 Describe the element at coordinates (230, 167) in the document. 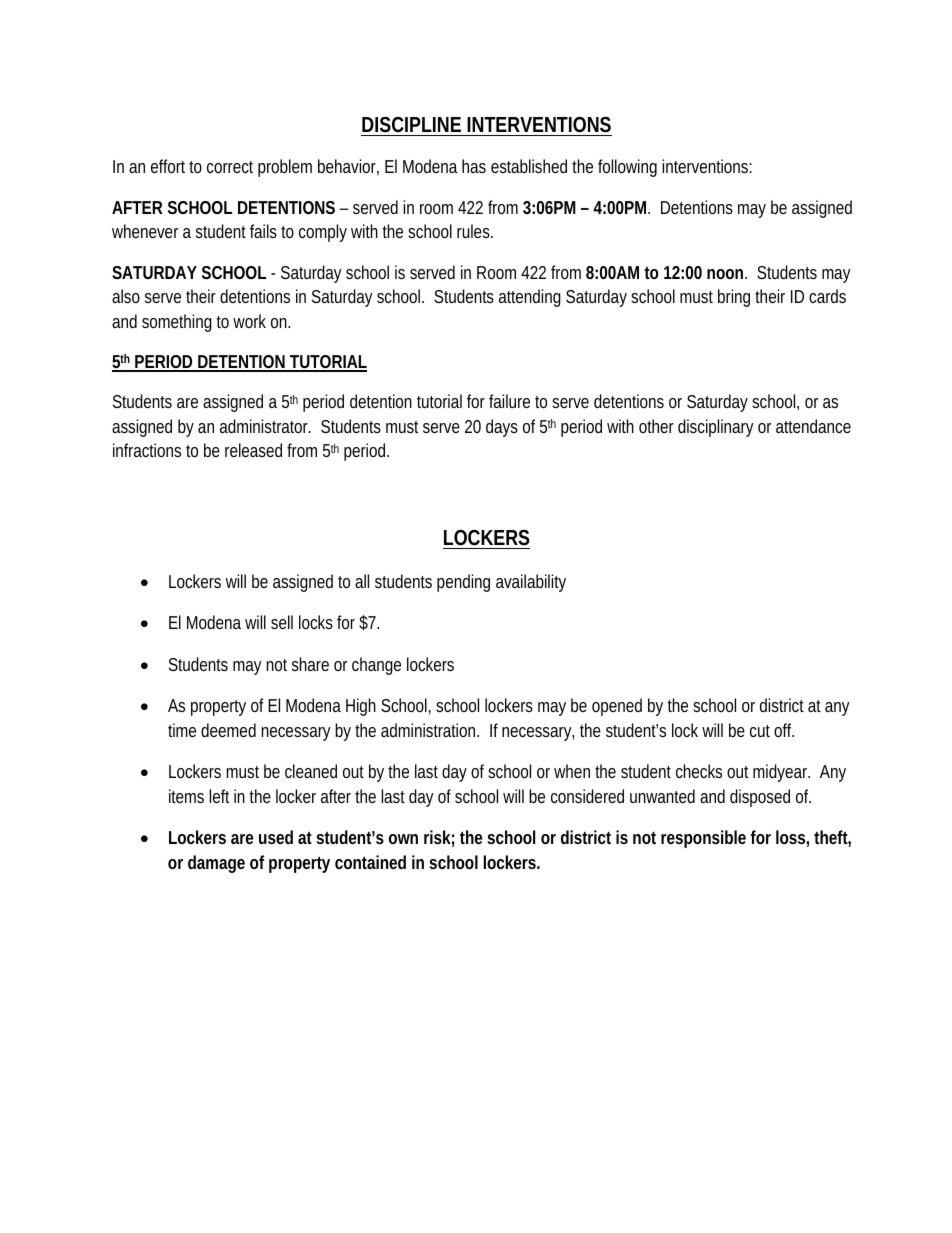

I see `correct` at that location.
